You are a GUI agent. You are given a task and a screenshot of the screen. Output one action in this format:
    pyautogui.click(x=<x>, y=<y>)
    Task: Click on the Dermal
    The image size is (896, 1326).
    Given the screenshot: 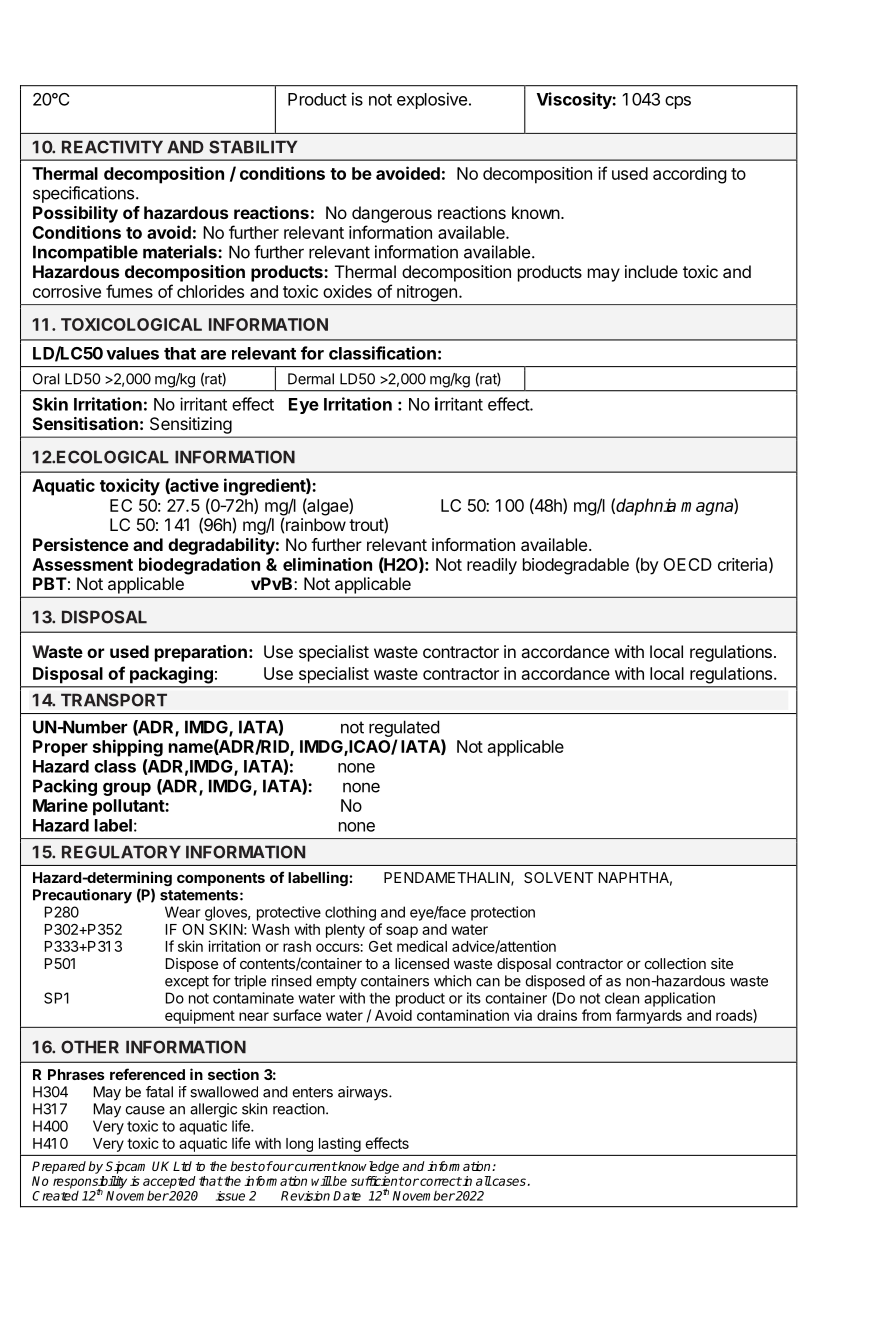 What is the action you would take?
    pyautogui.click(x=311, y=379)
